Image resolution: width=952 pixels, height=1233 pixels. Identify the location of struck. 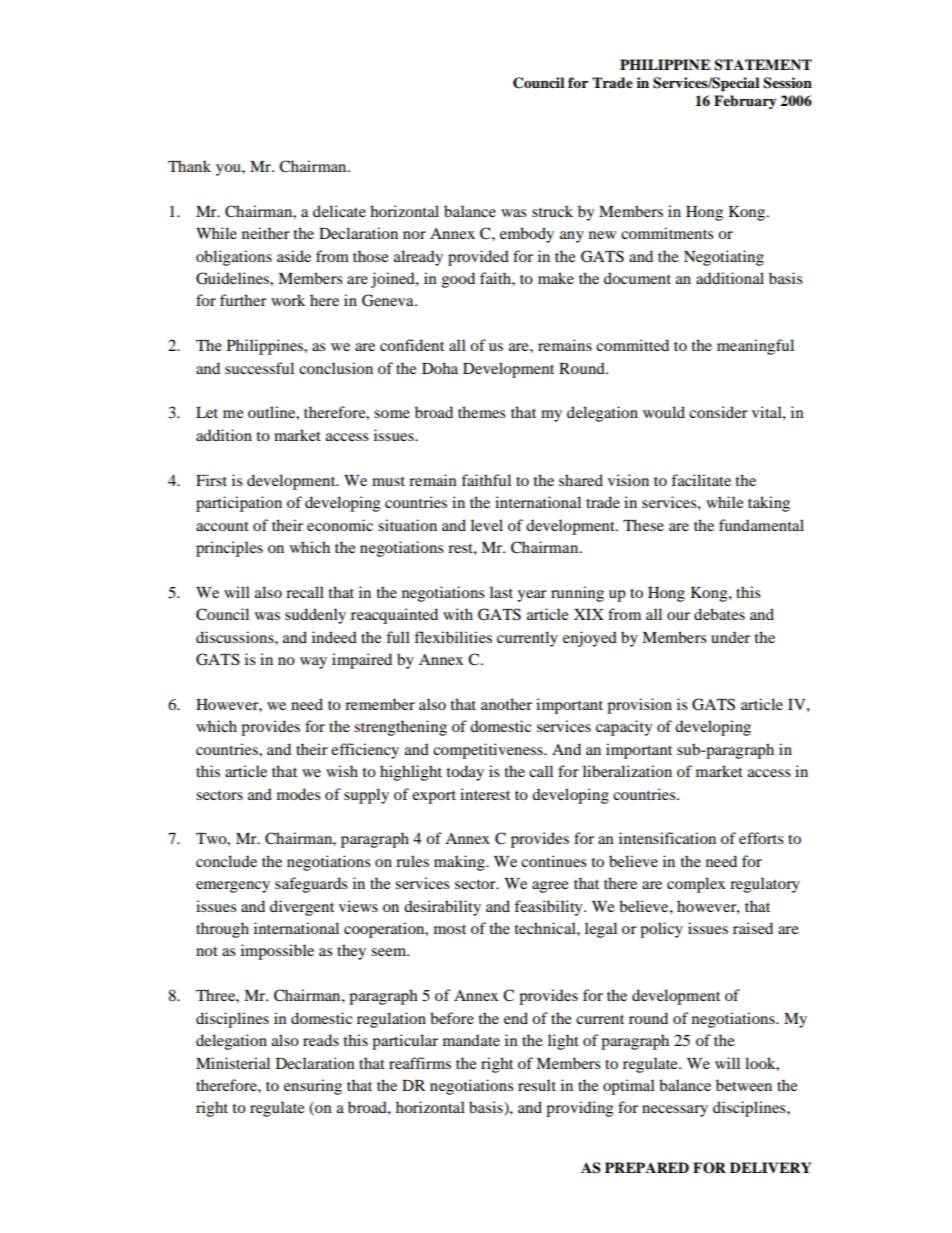
(552, 211).
